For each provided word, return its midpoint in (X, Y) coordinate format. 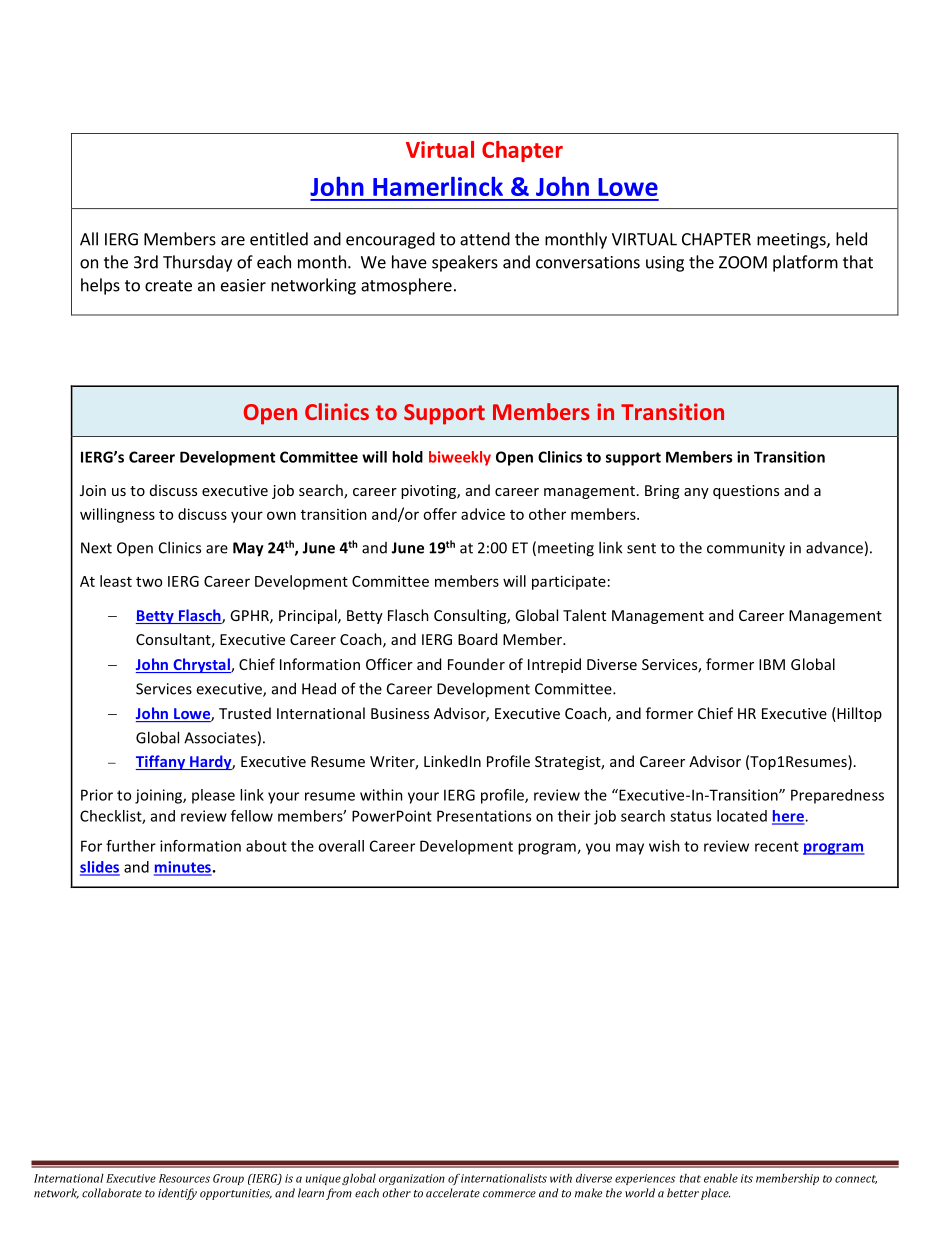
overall (341, 846)
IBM (772, 664)
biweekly (460, 458)
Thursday (197, 263)
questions (746, 492)
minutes (183, 868)
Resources (184, 1178)
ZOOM (743, 262)
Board (477, 639)
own (281, 515)
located (742, 816)
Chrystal (201, 665)
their (574, 816)
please (213, 796)
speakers (465, 263)
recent (777, 846)
